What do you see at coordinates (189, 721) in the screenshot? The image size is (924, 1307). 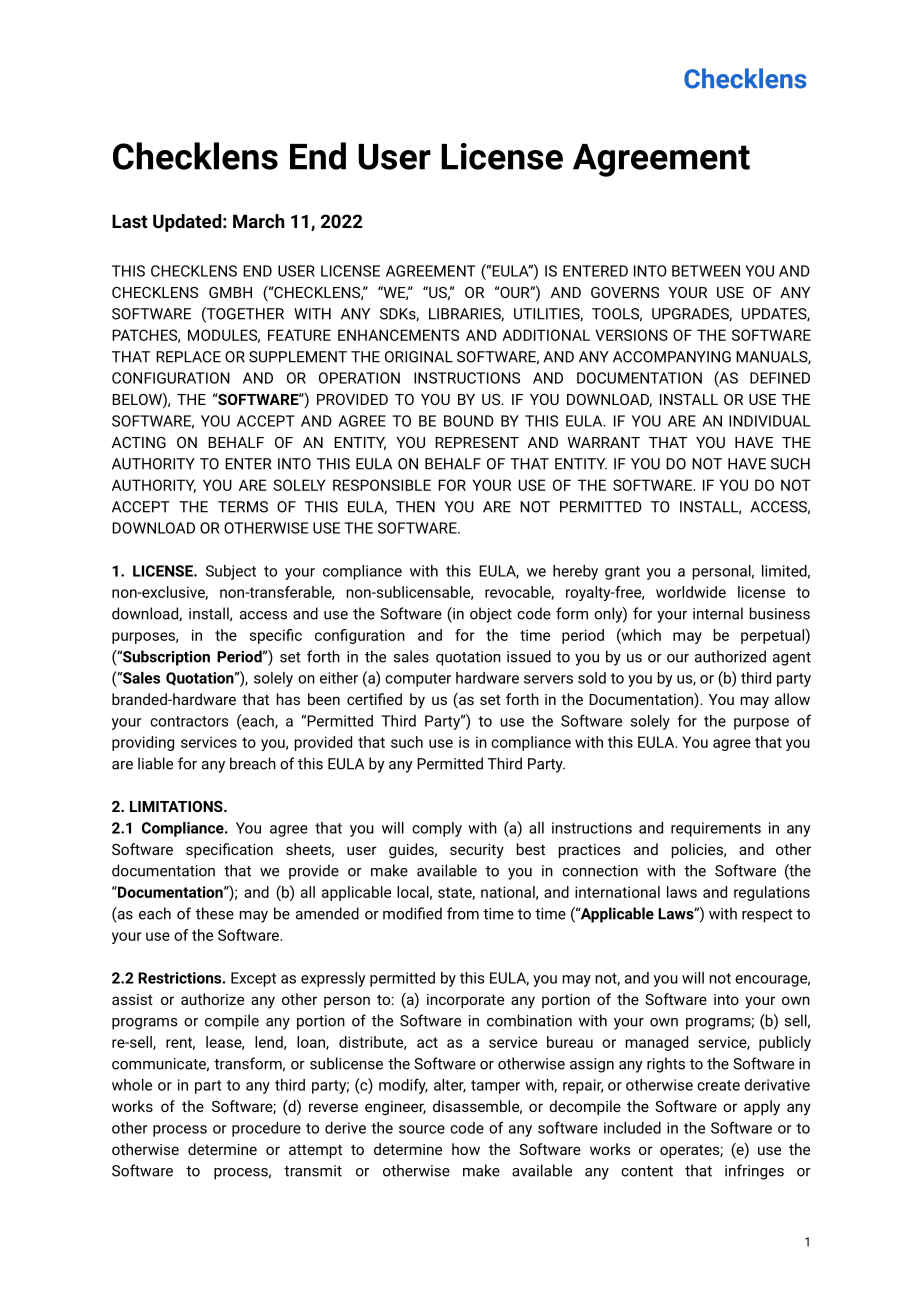 I see `contractors` at bounding box center [189, 721].
